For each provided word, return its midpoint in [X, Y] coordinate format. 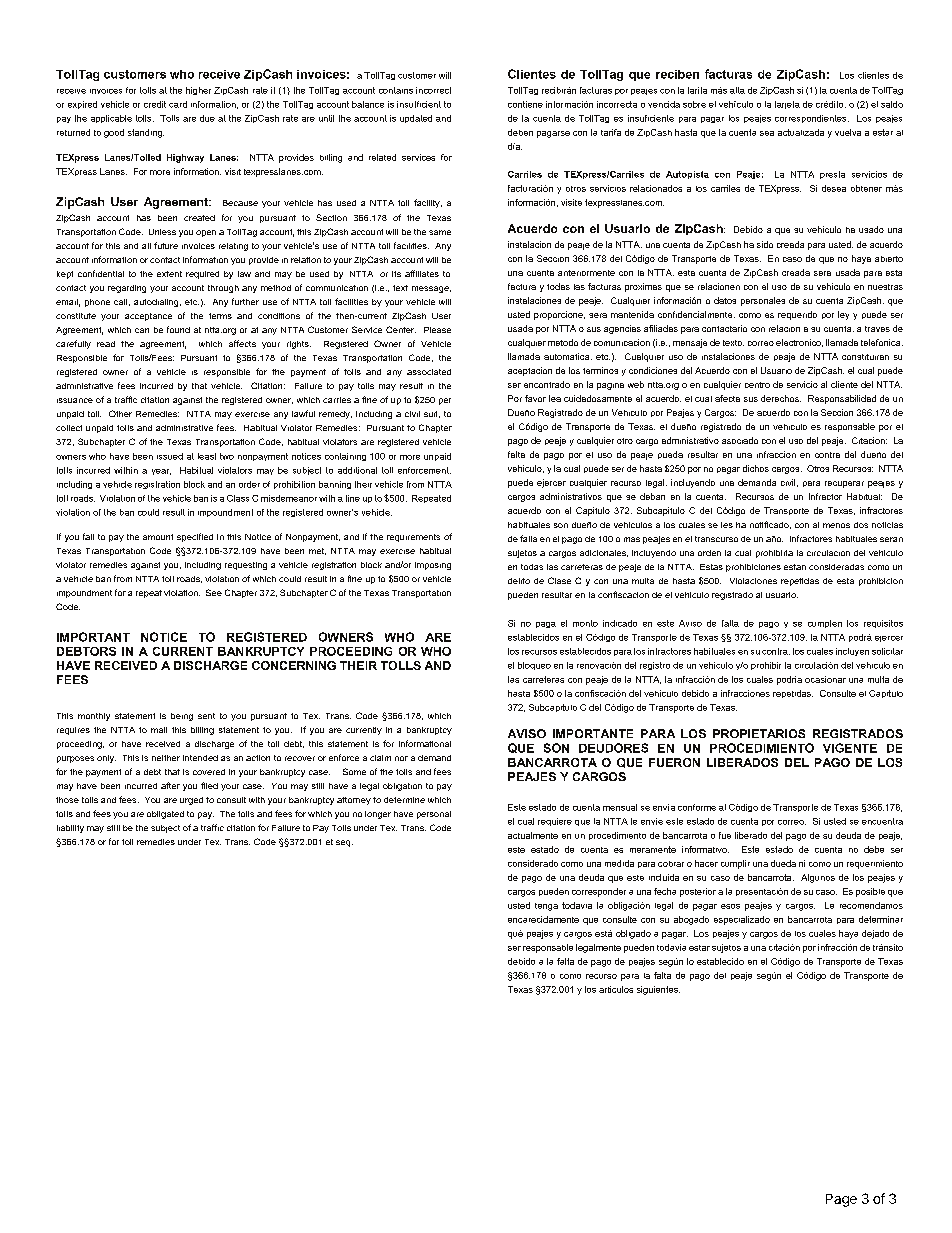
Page [841, 1200]
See [214, 592]
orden [709, 553]
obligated [165, 815]
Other [120, 413]
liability [70, 829]
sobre [694, 104]
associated [429, 372]
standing [146, 133]
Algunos [818, 878]
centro [757, 385]
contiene [525, 104]
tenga [546, 907]
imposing [433, 566]
